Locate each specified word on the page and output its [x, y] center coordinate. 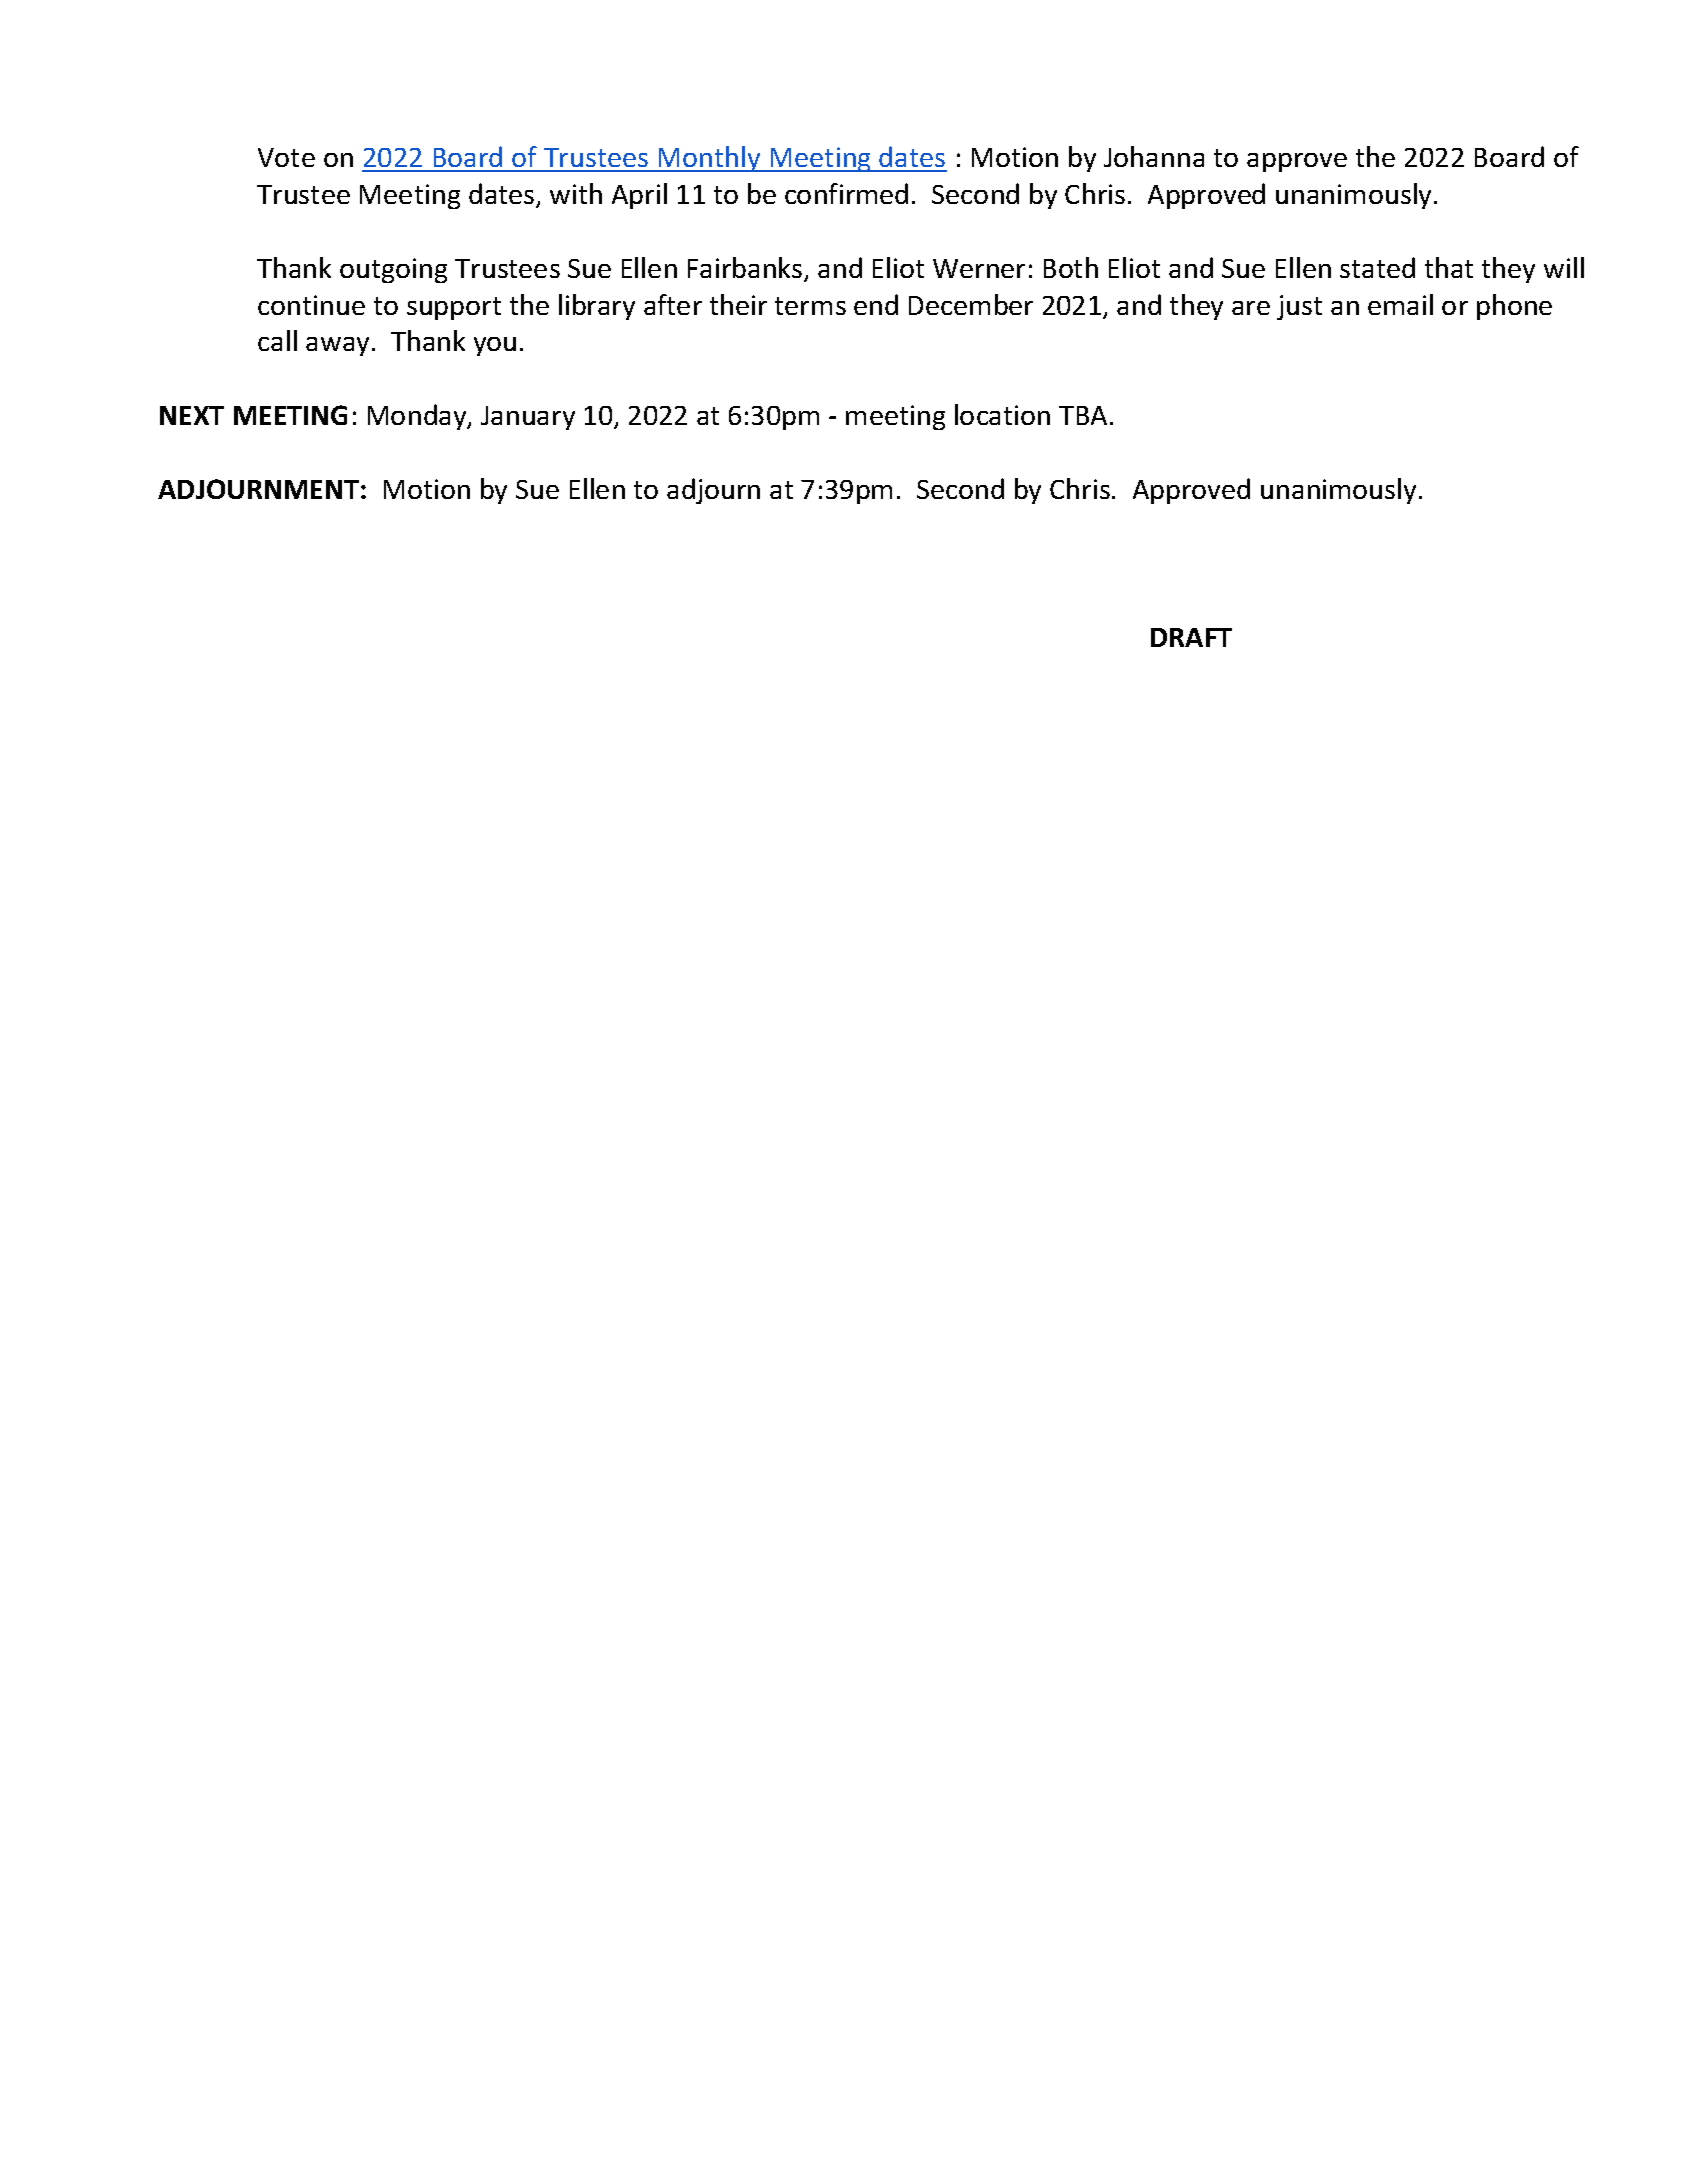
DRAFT [1191, 637]
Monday [418, 417]
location [1002, 414]
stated [1377, 267]
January [528, 418]
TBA [1083, 415]
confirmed [846, 193]
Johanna [1154, 156]
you [495, 346]
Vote [286, 157]
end [876, 304]
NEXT [192, 415]
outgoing [393, 270]
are [1251, 308]
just [1299, 307]
